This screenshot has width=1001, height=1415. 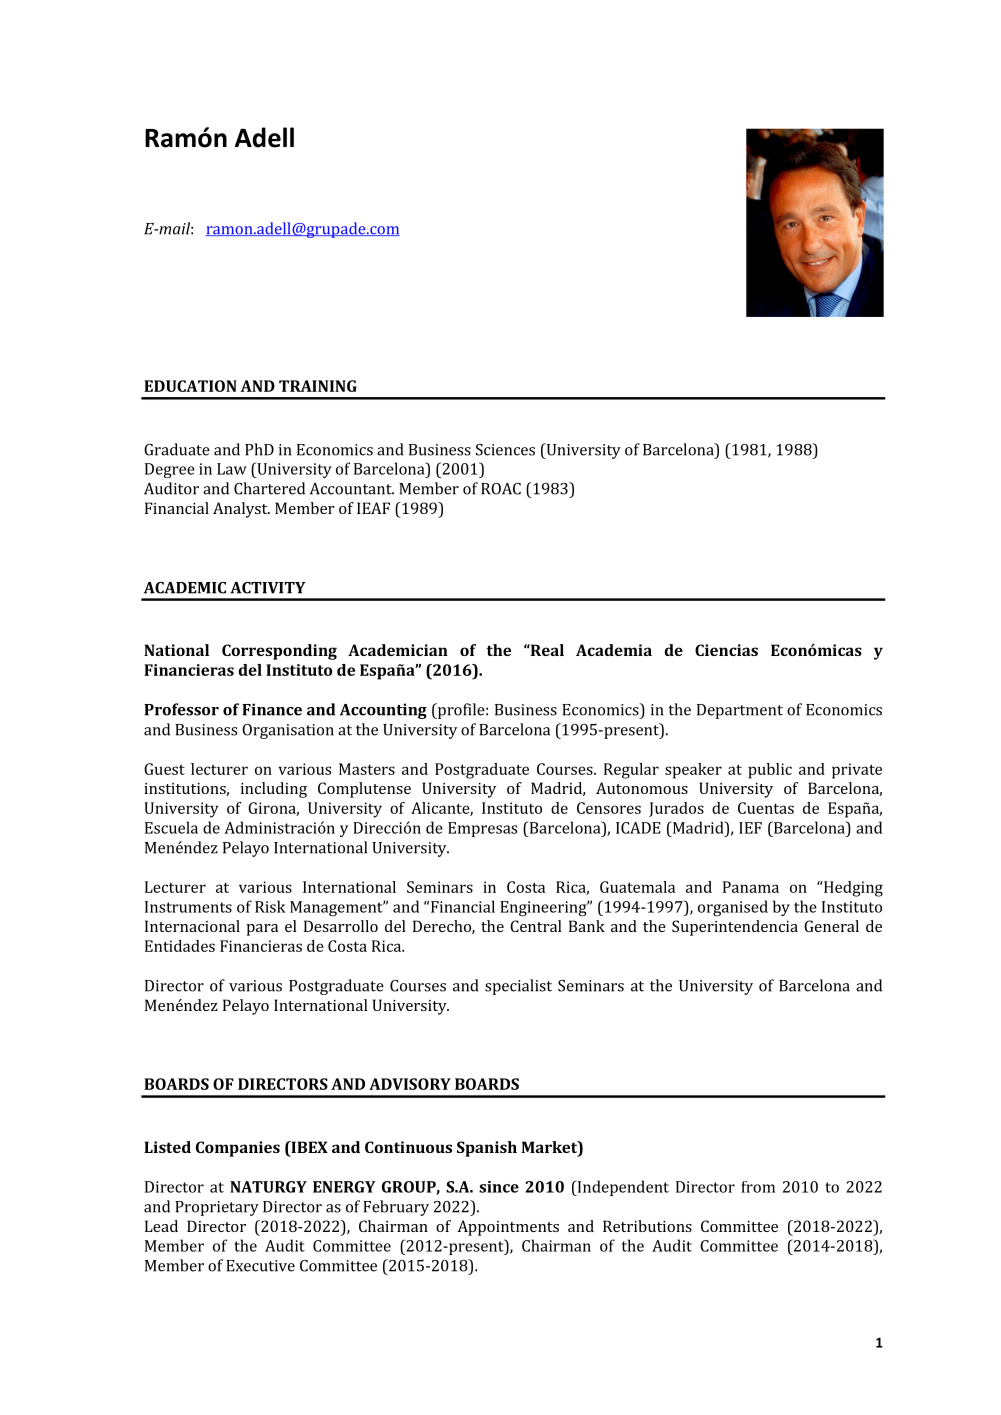 What do you see at coordinates (726, 650) in the screenshot?
I see `Ciencias` at bounding box center [726, 650].
